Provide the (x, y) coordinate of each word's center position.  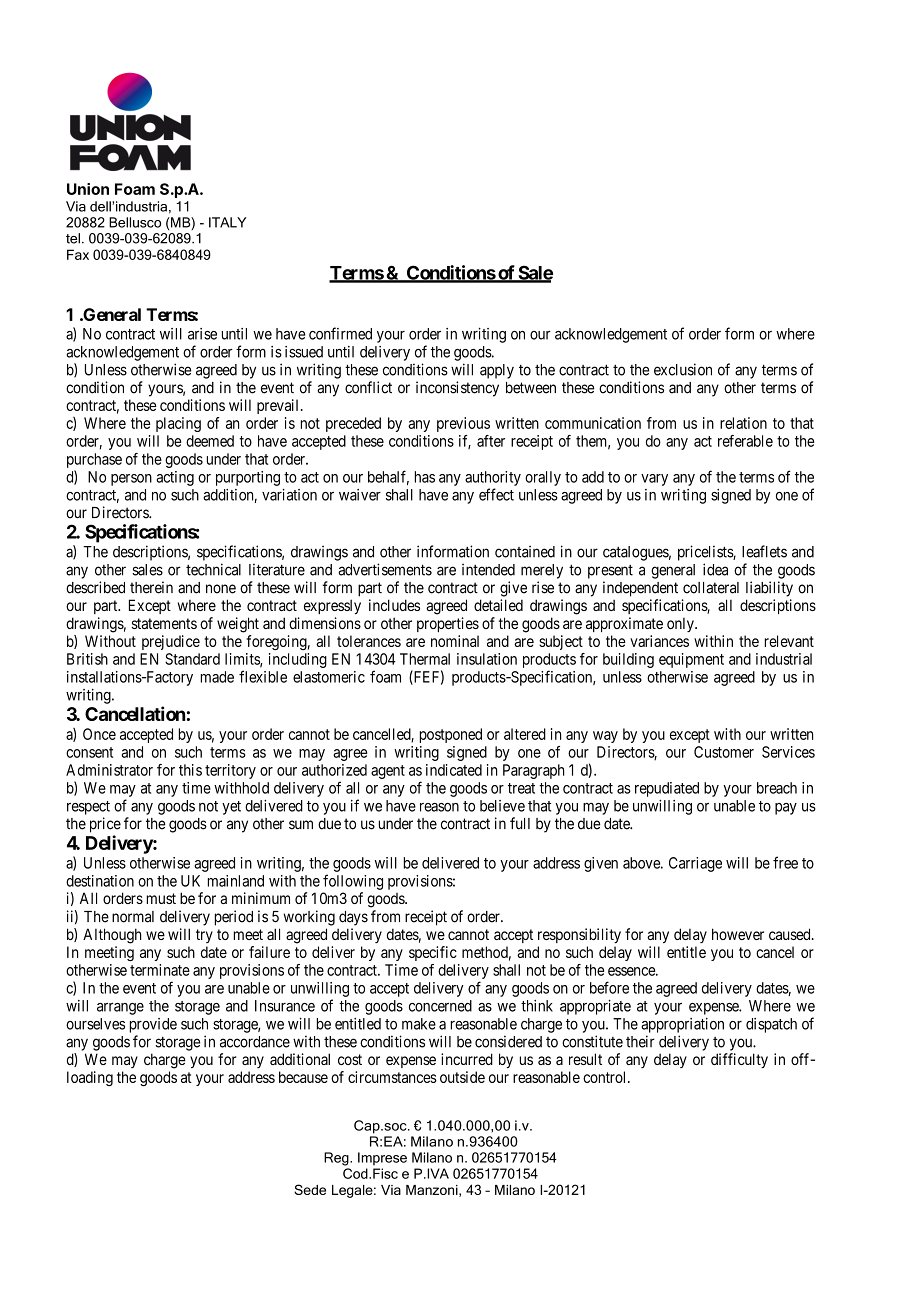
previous (463, 424)
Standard (192, 659)
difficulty (739, 1060)
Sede (310, 1189)
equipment (691, 660)
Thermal (425, 659)
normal (133, 917)
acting (175, 478)
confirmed (340, 333)
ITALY (227, 222)
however (738, 934)
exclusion (683, 369)
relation (743, 423)
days (353, 918)
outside (462, 1077)
